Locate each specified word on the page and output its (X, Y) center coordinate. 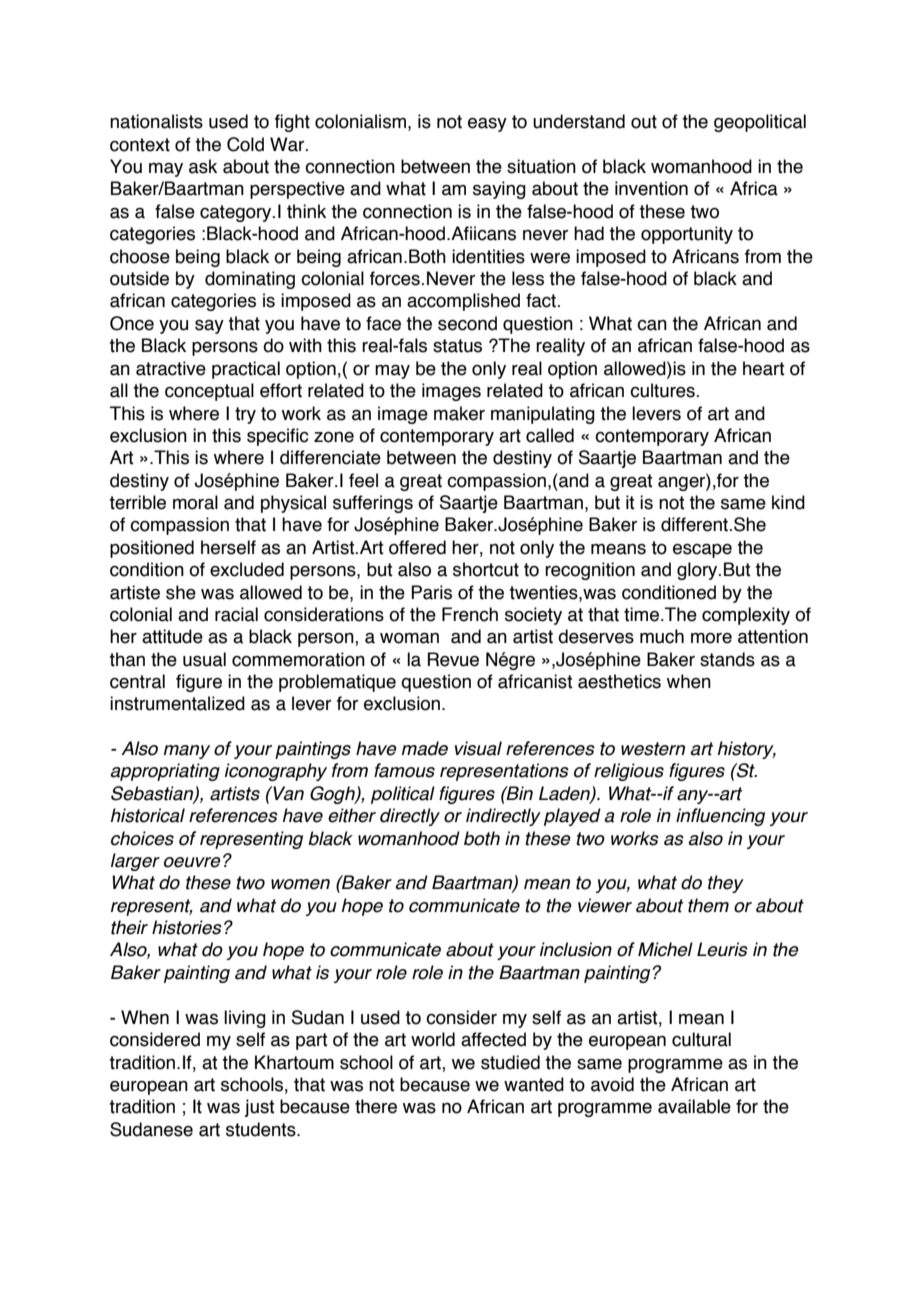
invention (651, 188)
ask (203, 166)
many (187, 752)
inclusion (576, 949)
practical (246, 370)
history (747, 750)
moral (195, 502)
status (457, 346)
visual (478, 748)
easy (487, 125)
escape (702, 551)
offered (417, 547)
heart (764, 368)
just (260, 1108)
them (708, 905)
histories (187, 927)
